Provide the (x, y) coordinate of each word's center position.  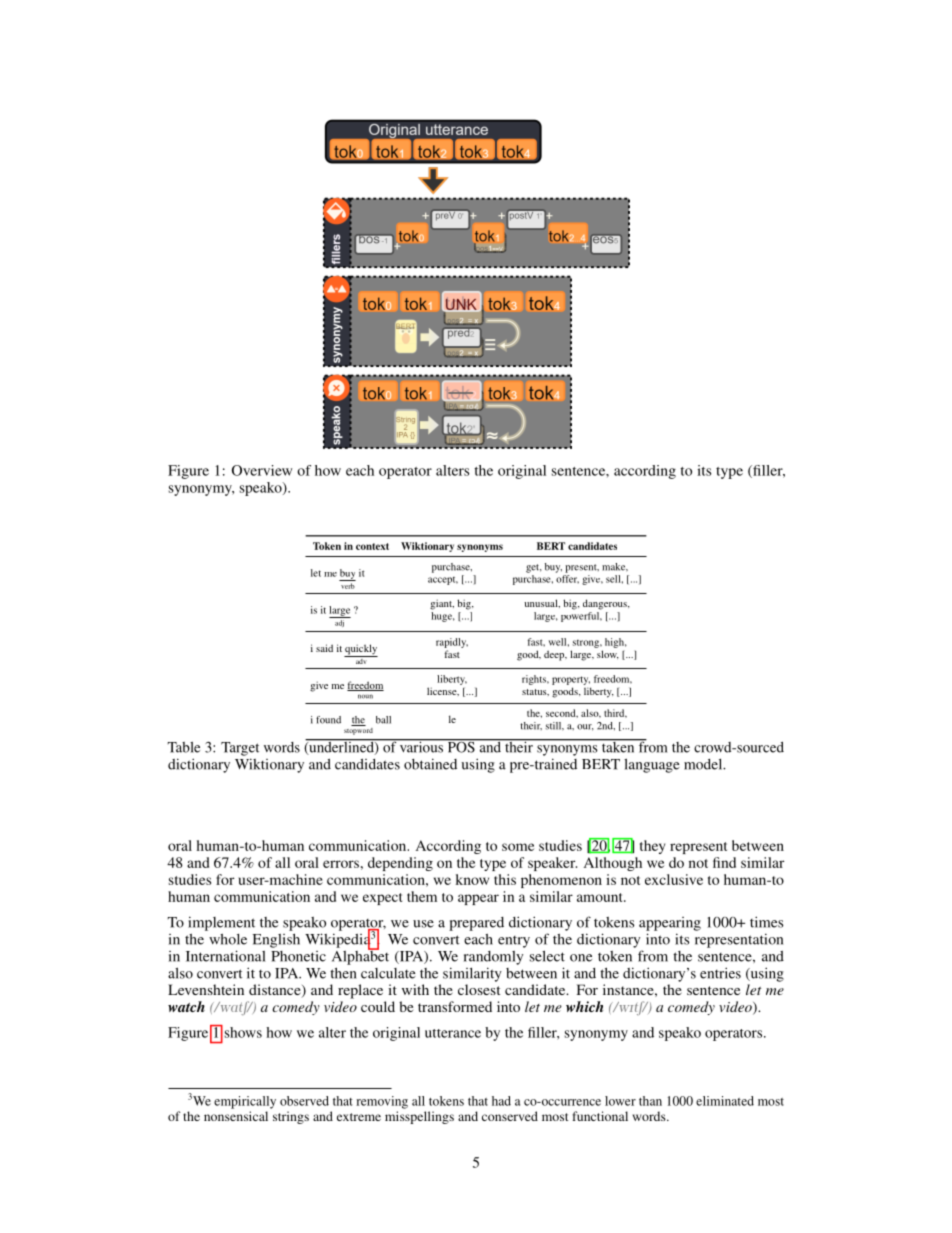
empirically (245, 1102)
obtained (430, 764)
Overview (262, 470)
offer (567, 579)
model (704, 764)
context (372, 546)
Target (240, 749)
